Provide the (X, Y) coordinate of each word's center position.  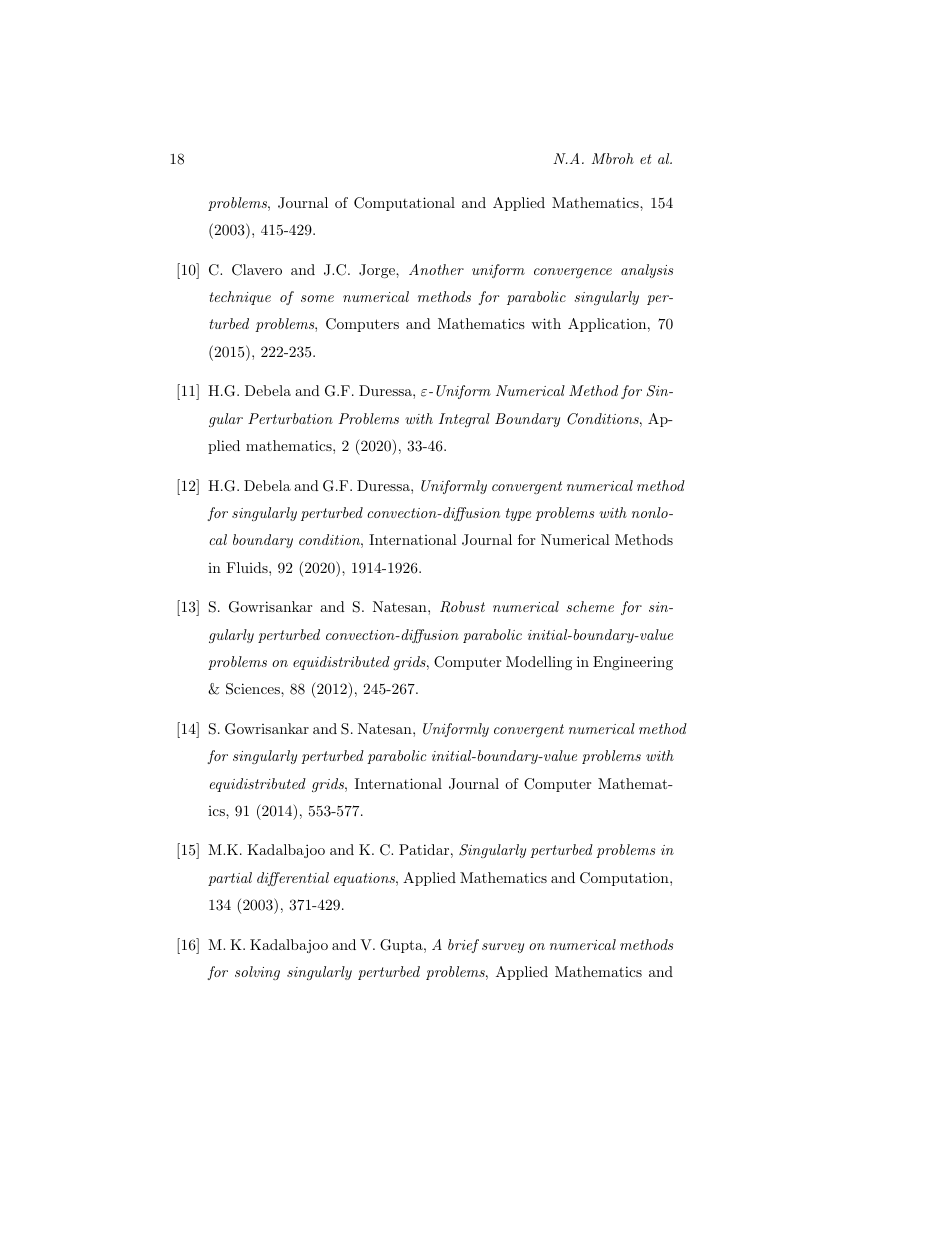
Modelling (539, 663)
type (518, 514)
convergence (573, 273)
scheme (590, 606)
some (317, 298)
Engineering (633, 663)
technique (240, 298)
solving (257, 973)
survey (503, 948)
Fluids (248, 567)
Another (436, 269)
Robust (462, 607)
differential (293, 879)
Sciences (254, 689)
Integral (464, 420)
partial (230, 879)
